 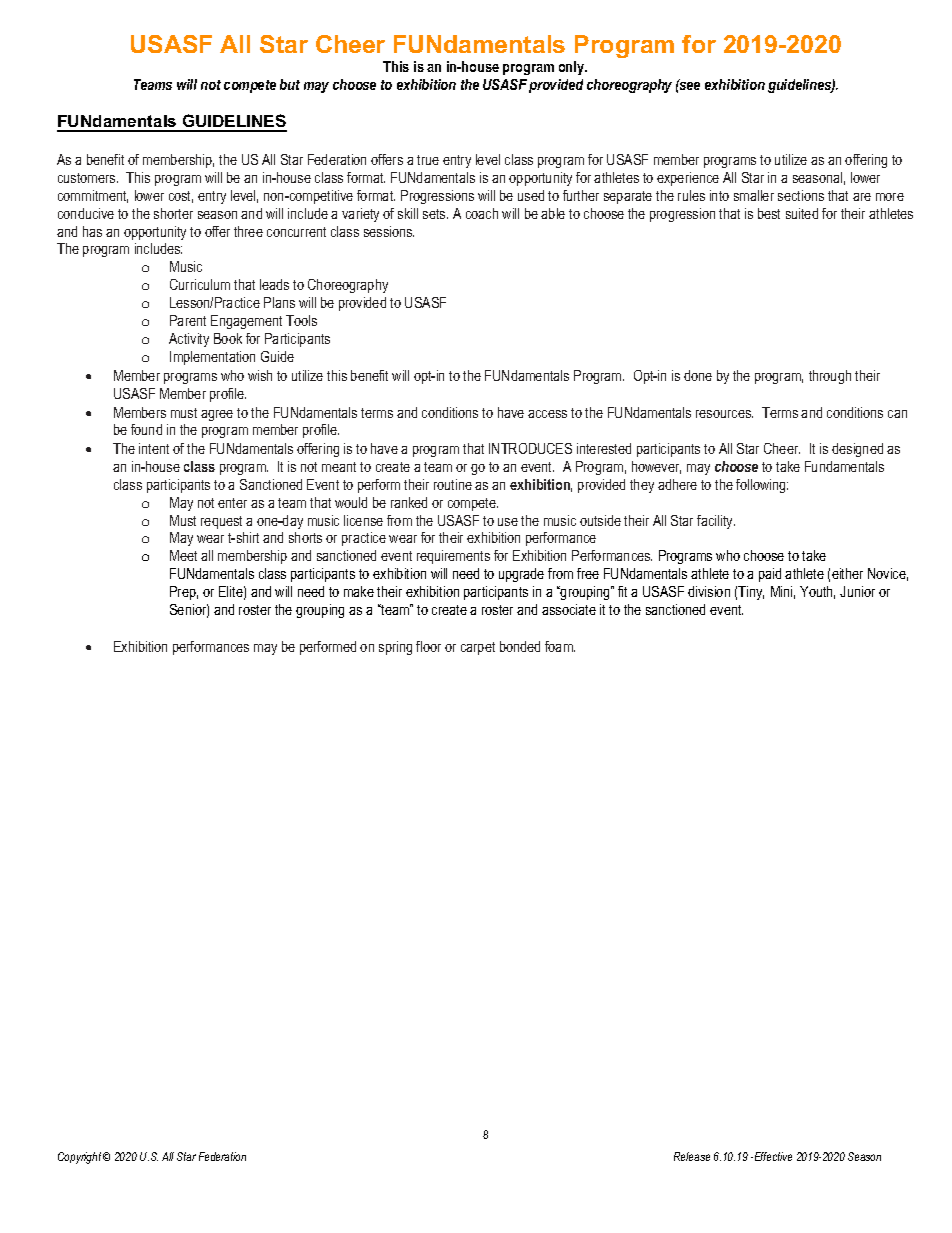 What do you see at coordinates (692, 1156) in the screenshot?
I see `Release` at bounding box center [692, 1156].
